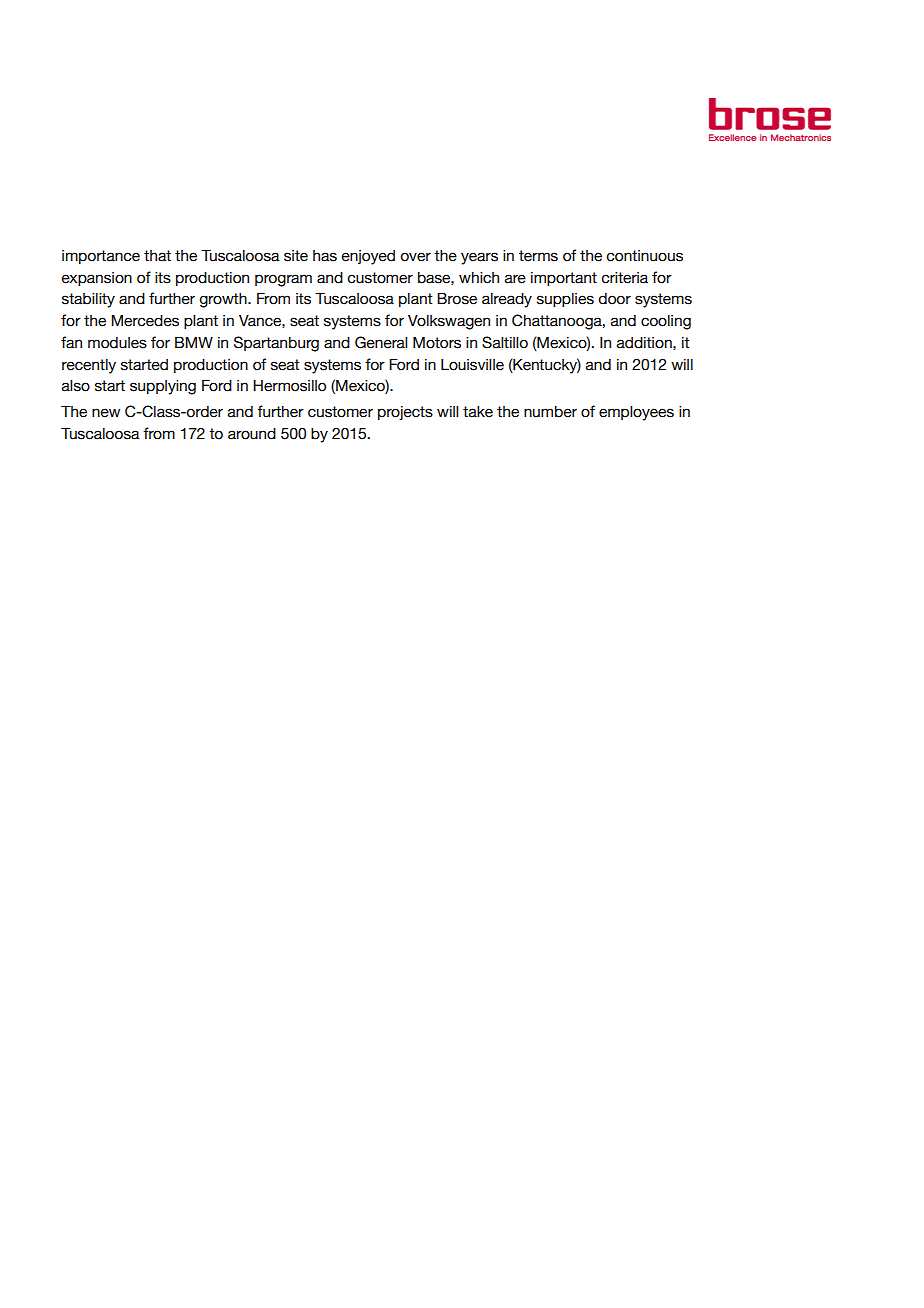 The height and width of the page is (1308, 924). I want to click on employees, so click(636, 413).
